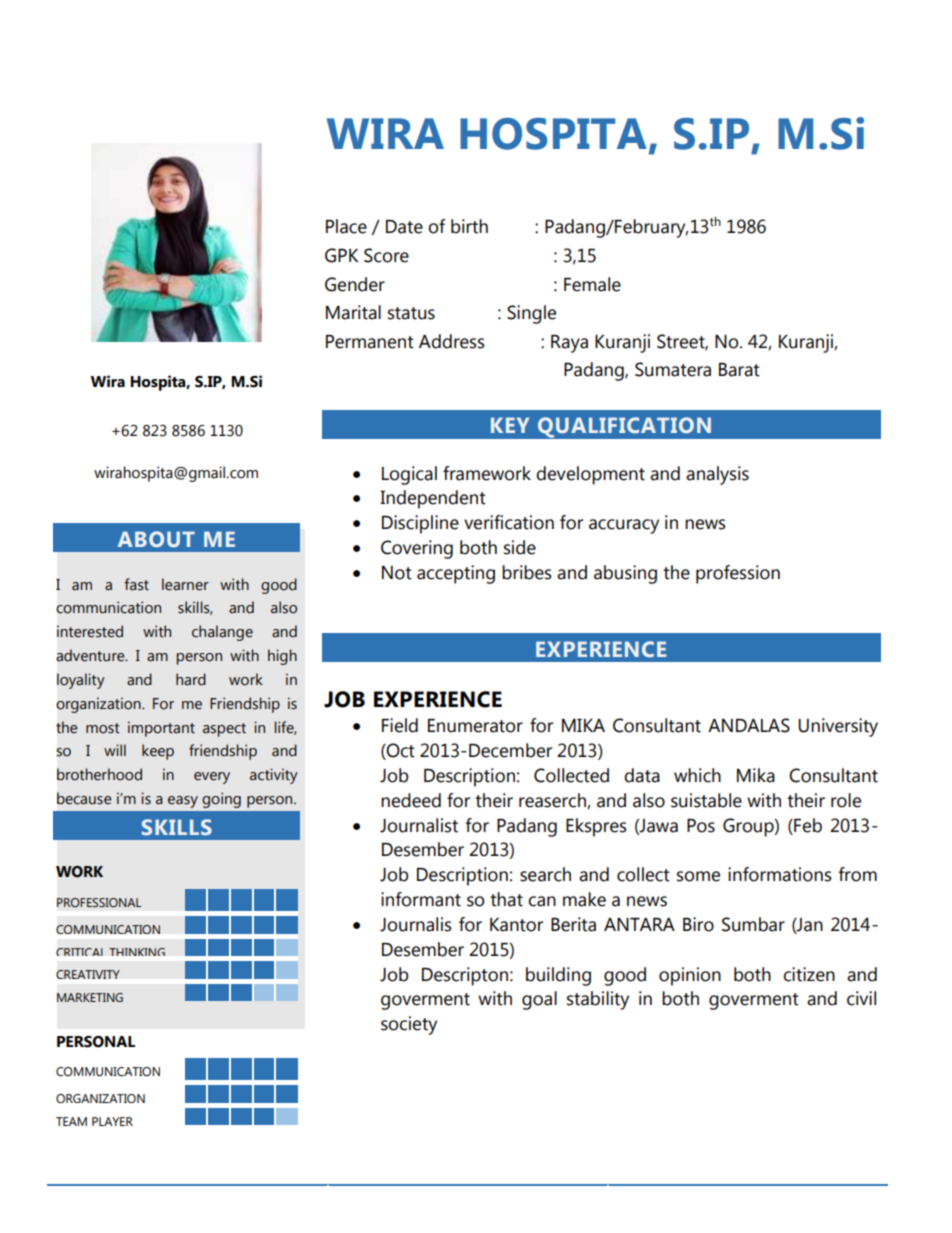  What do you see at coordinates (506, 899) in the page?
I see `that` at bounding box center [506, 899].
